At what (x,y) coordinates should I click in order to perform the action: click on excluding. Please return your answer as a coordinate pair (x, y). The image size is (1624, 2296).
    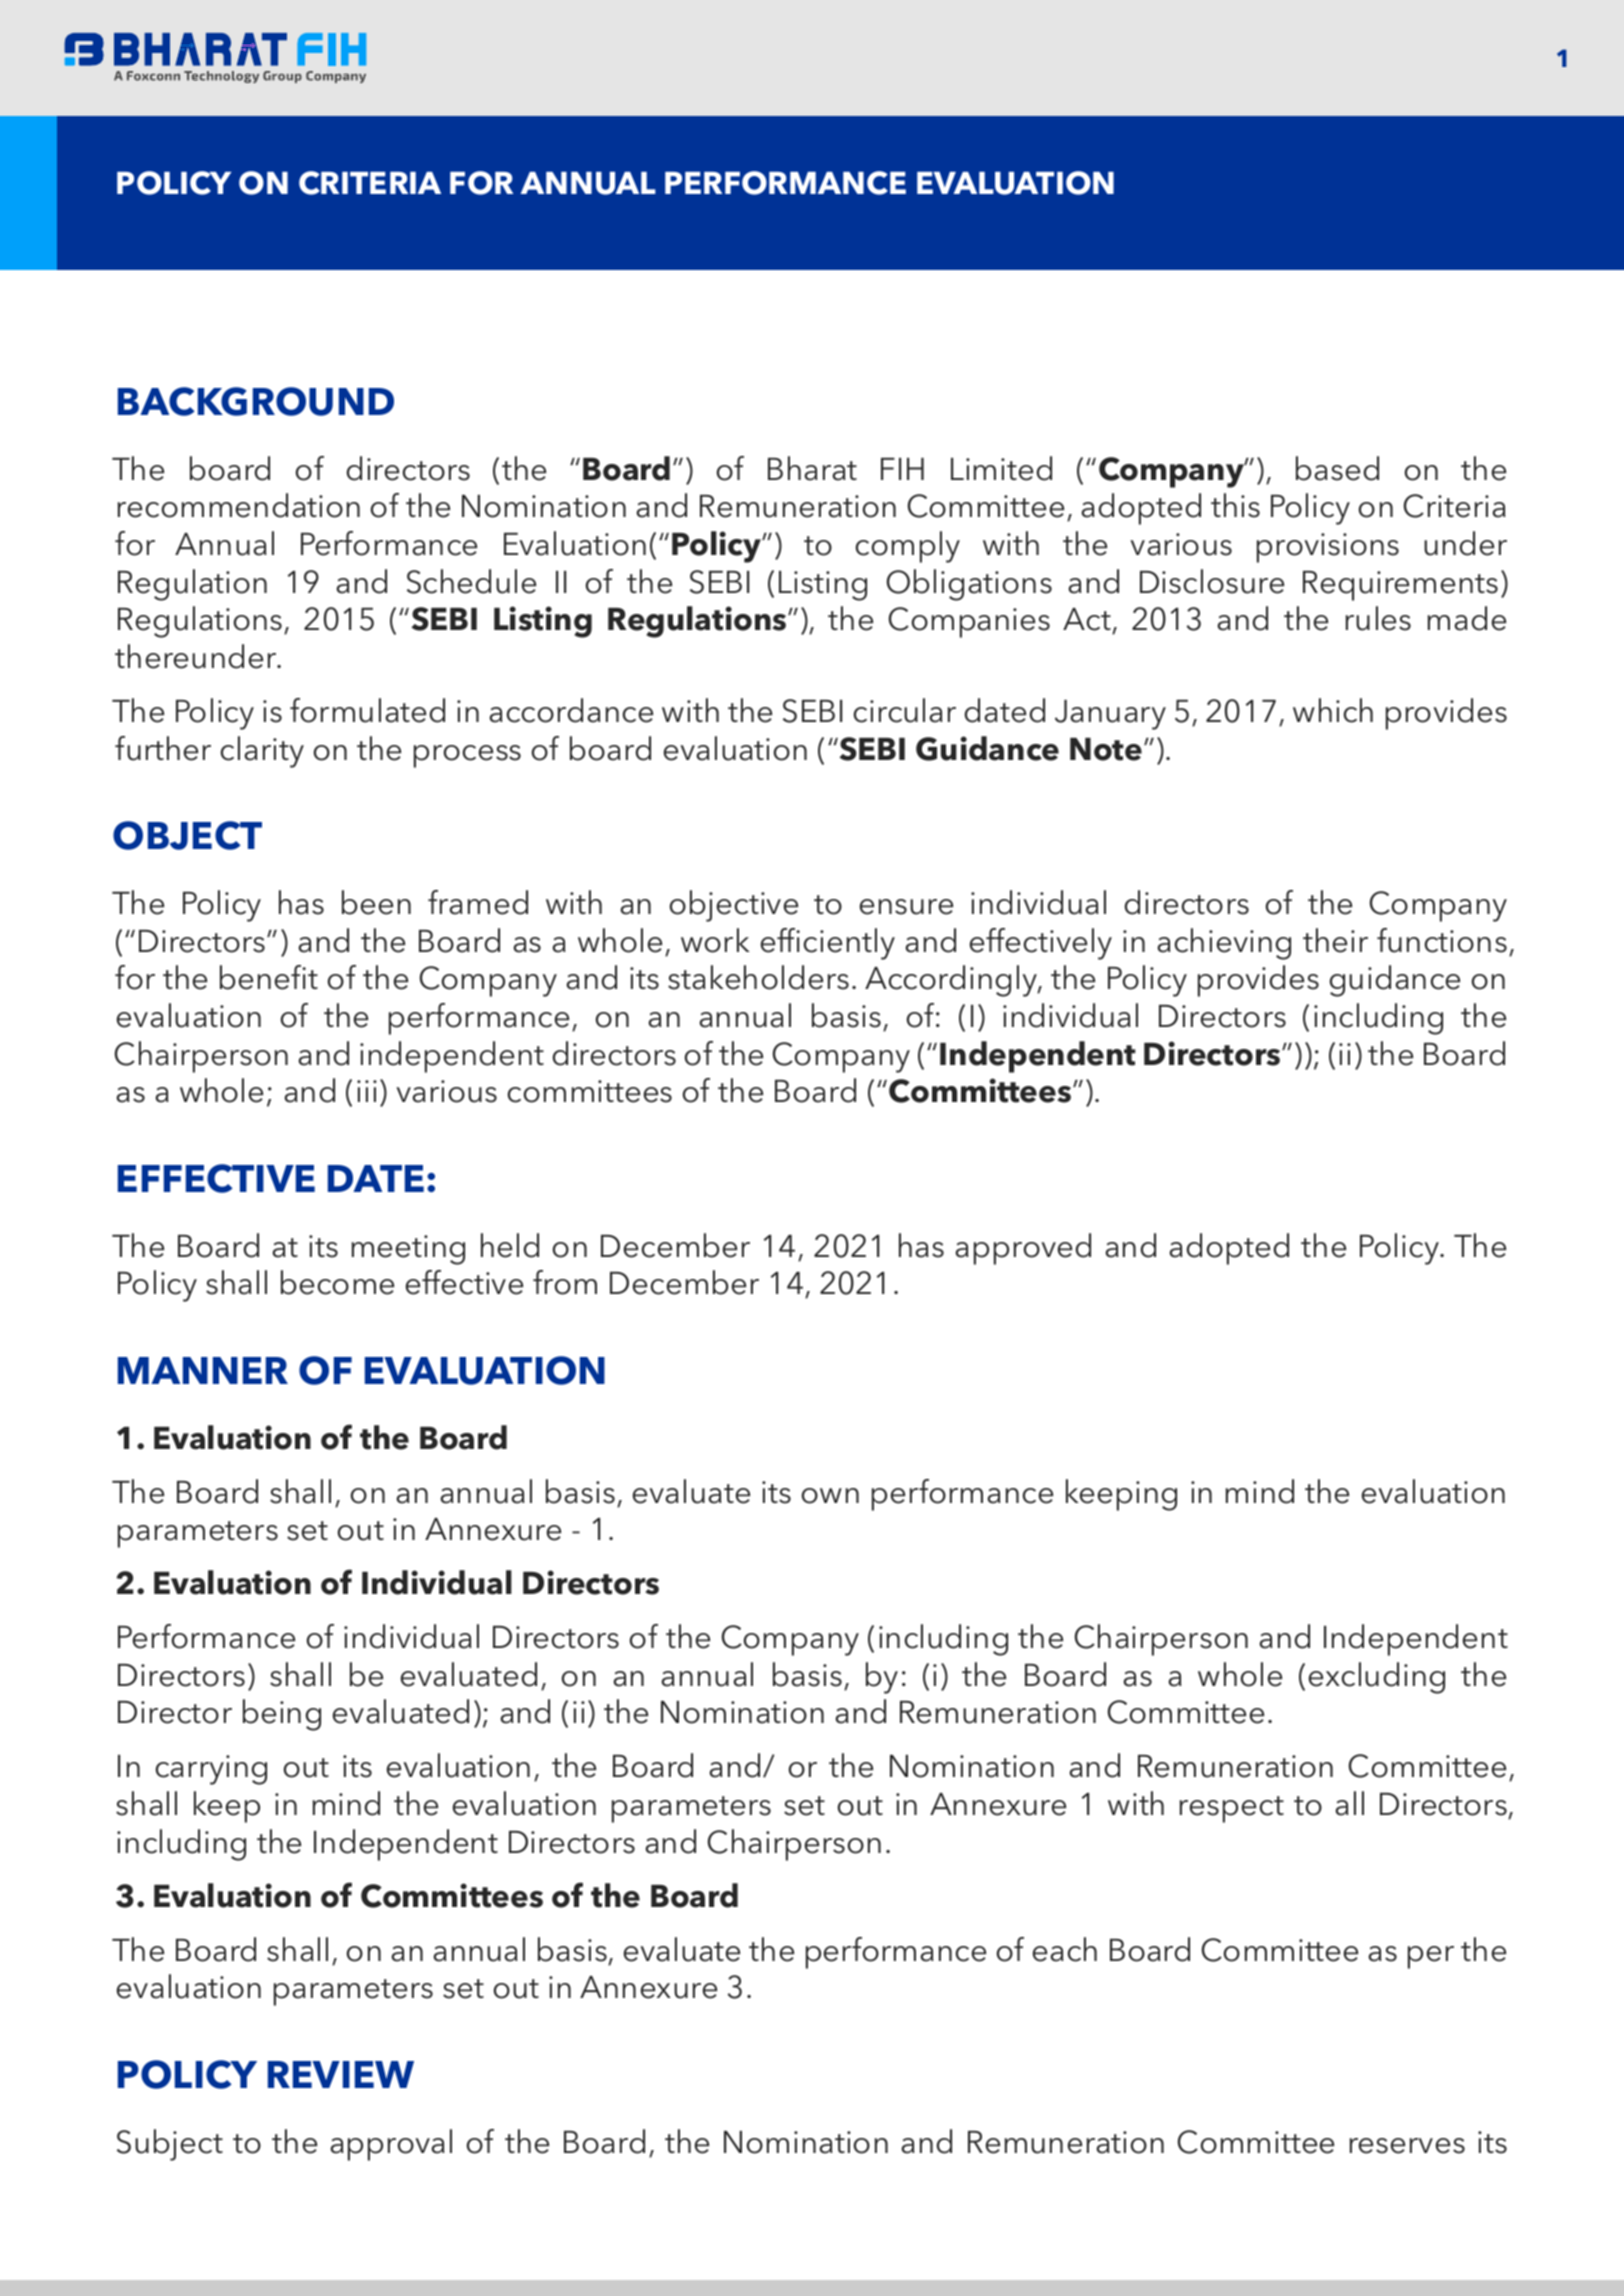
    Looking at the image, I should click on (1376, 1678).
